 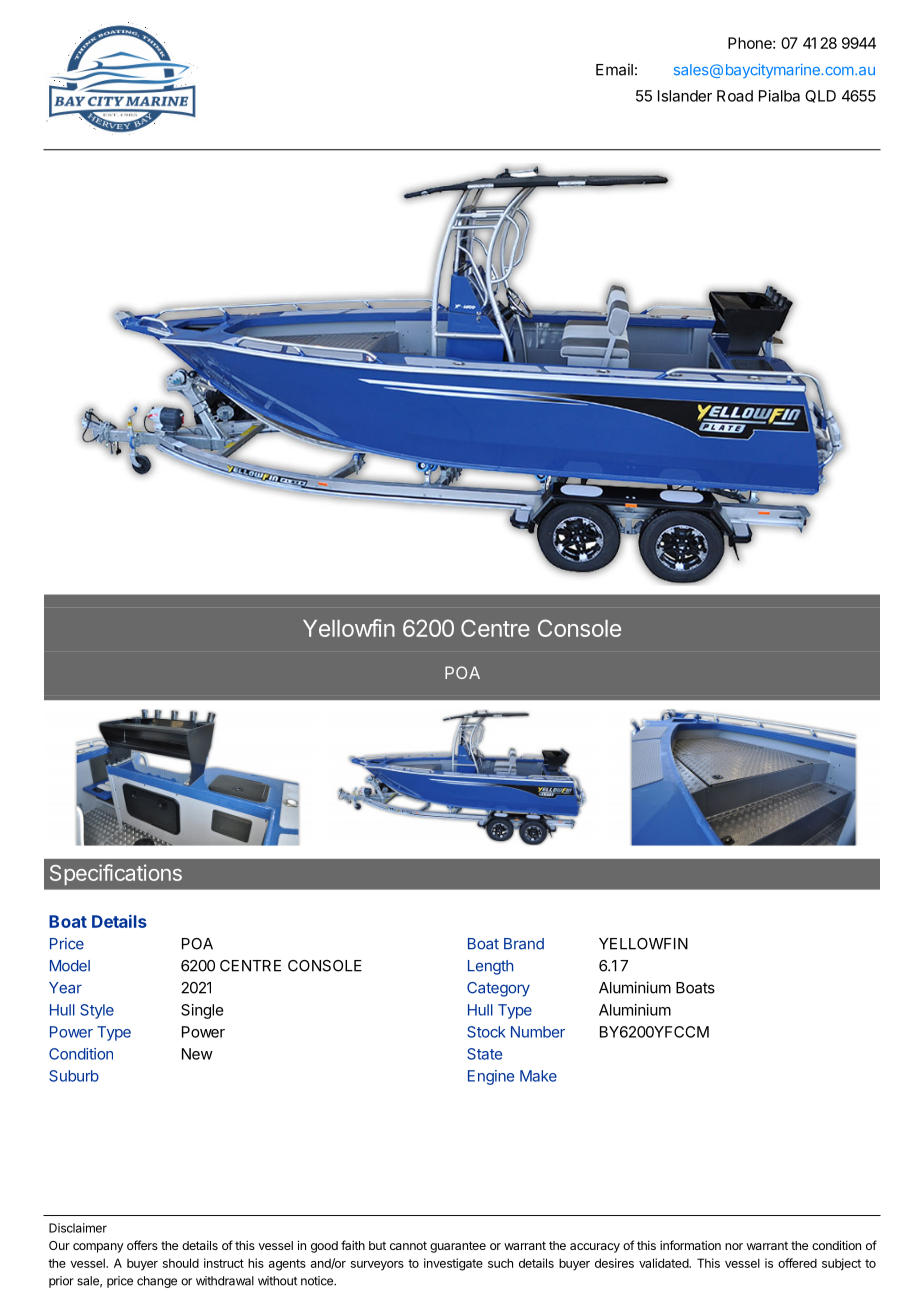 I want to click on QLD, so click(x=820, y=96).
